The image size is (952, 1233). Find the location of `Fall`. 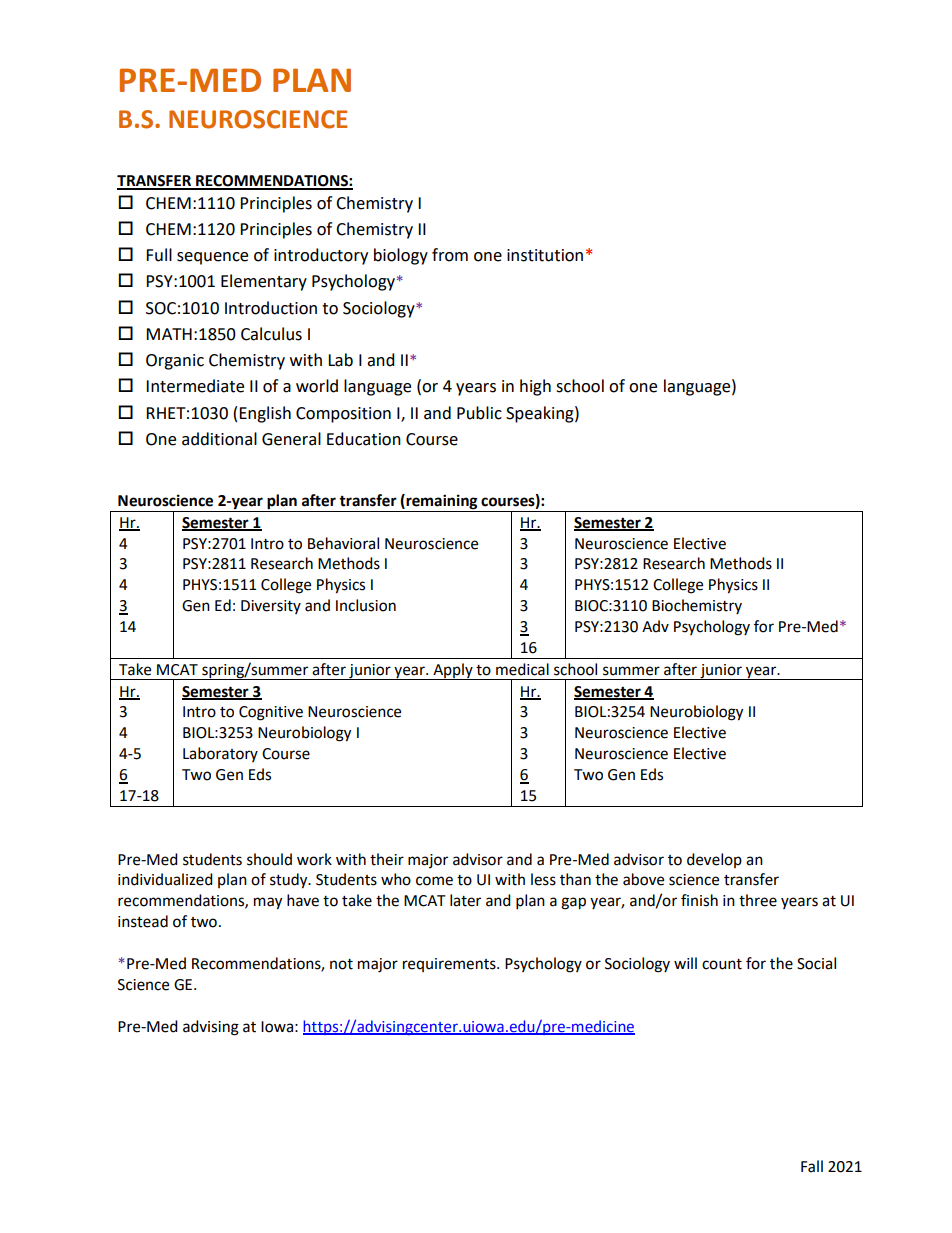

Fall is located at coordinates (812, 1166).
